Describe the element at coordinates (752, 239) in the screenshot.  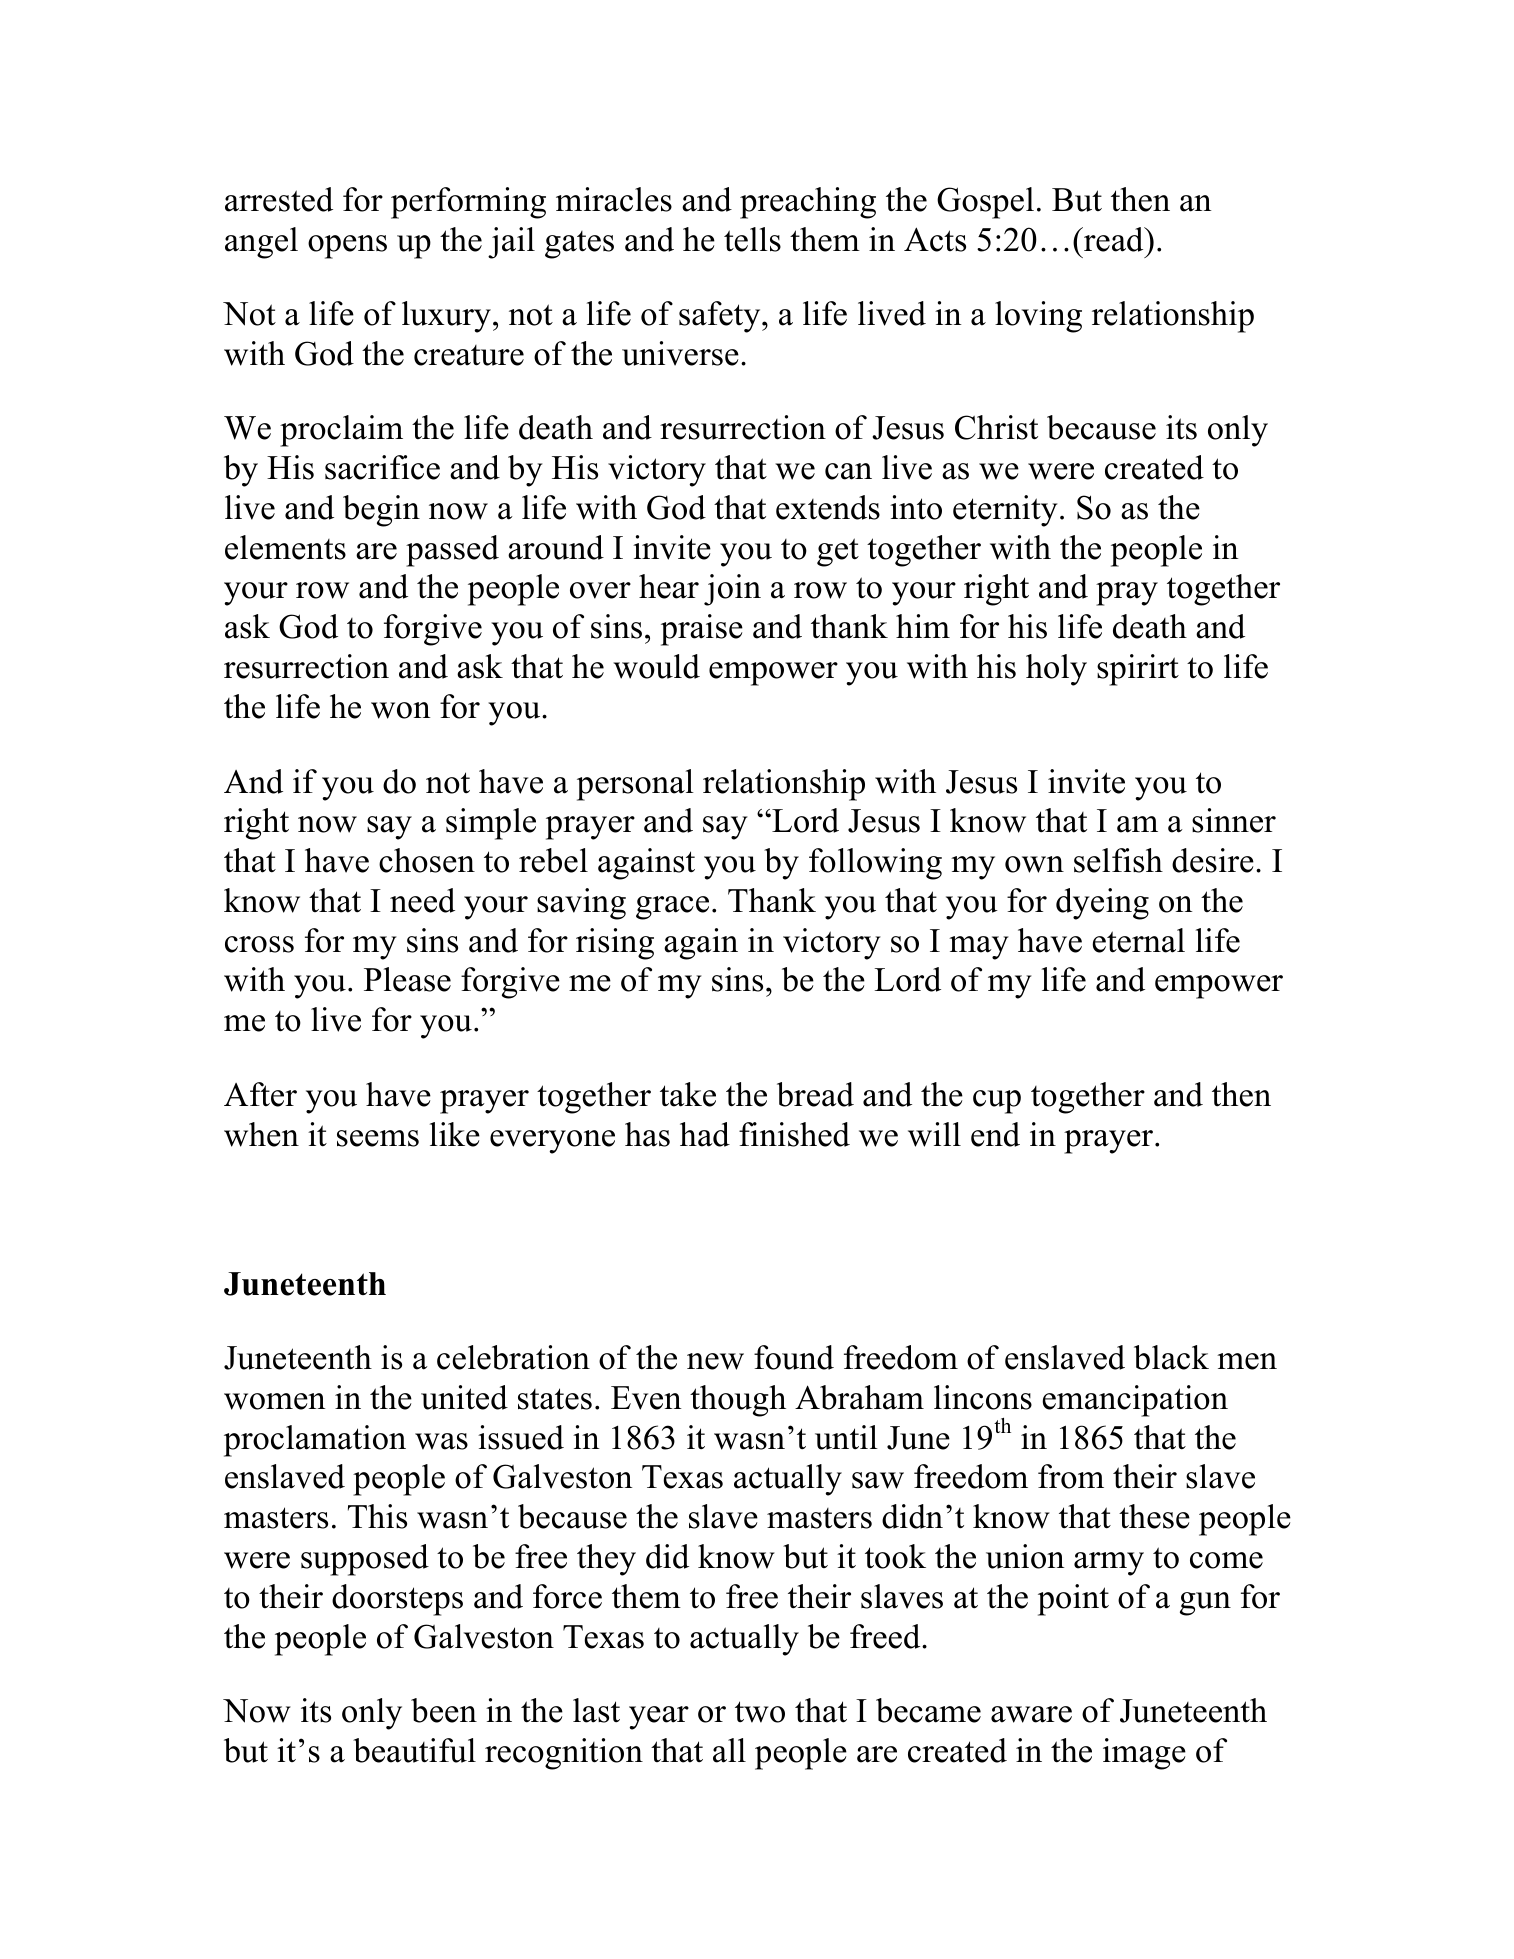
I see `tells` at that location.
